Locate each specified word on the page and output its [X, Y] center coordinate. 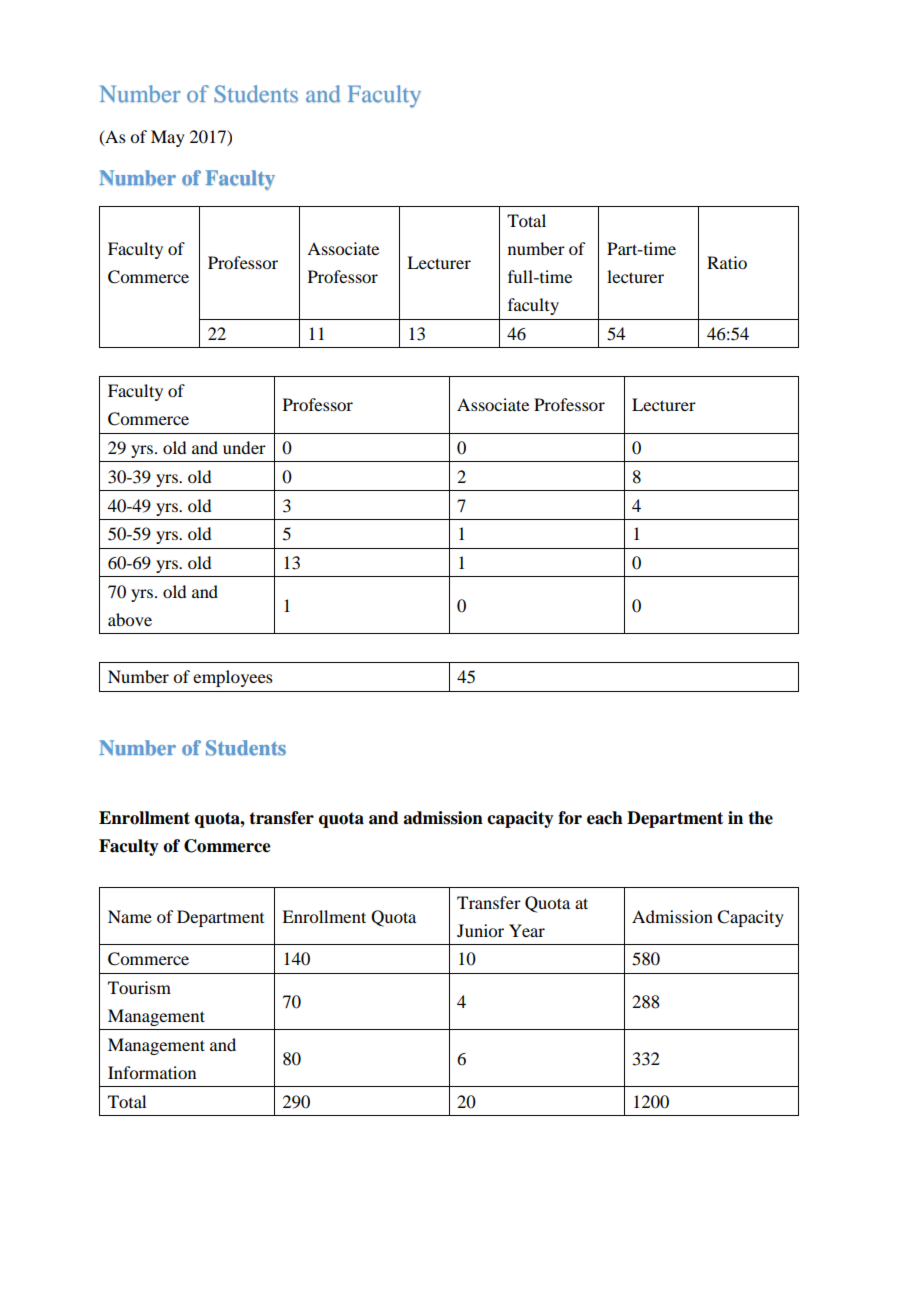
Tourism [139, 987]
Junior [480, 930]
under [244, 447]
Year [527, 930]
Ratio [727, 262]
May [168, 138]
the [760, 818]
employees [233, 678]
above [130, 619]
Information [152, 1072]
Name [130, 916]
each [605, 818]
